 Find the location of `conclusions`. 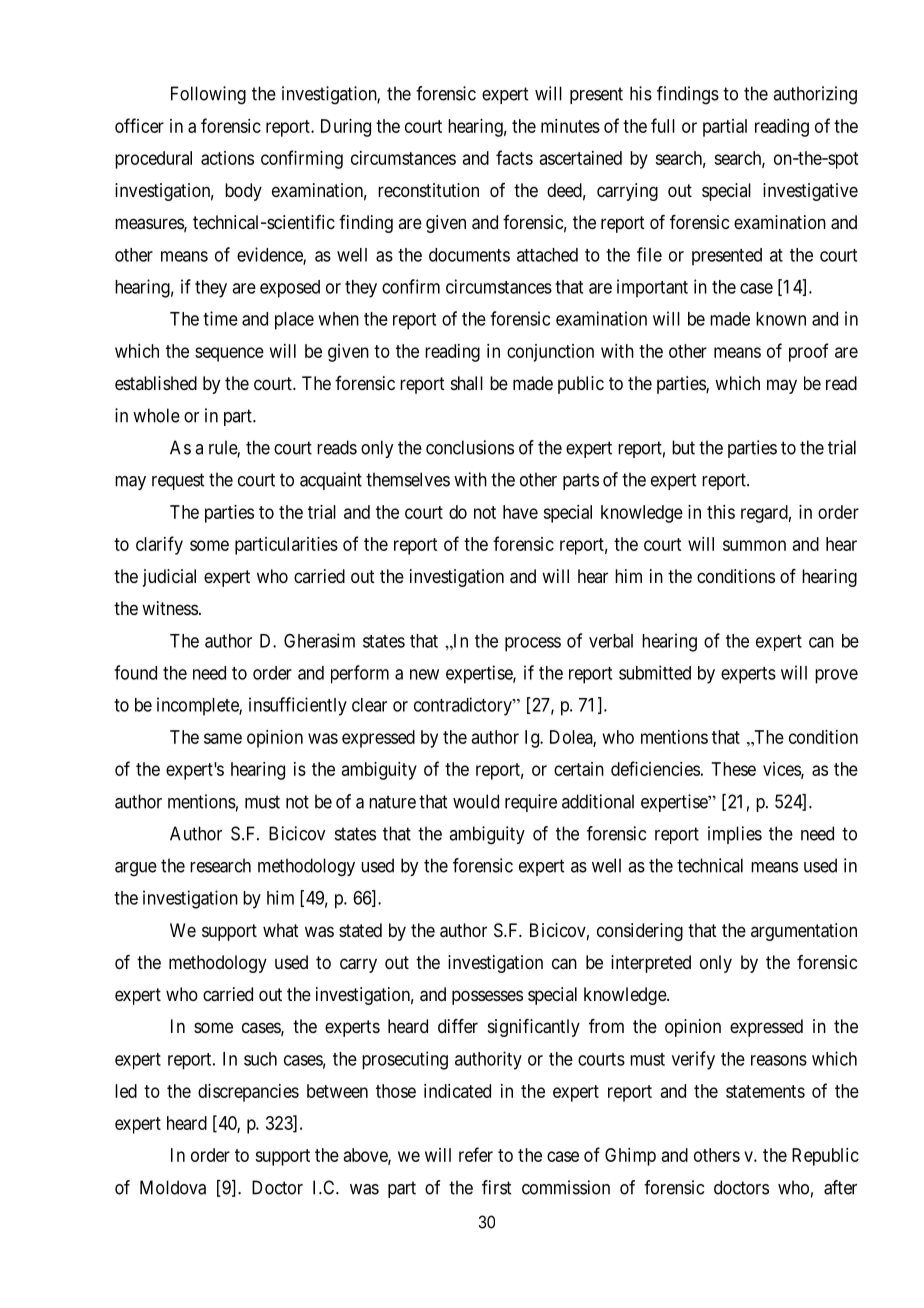

conclusions is located at coordinates (470, 447).
